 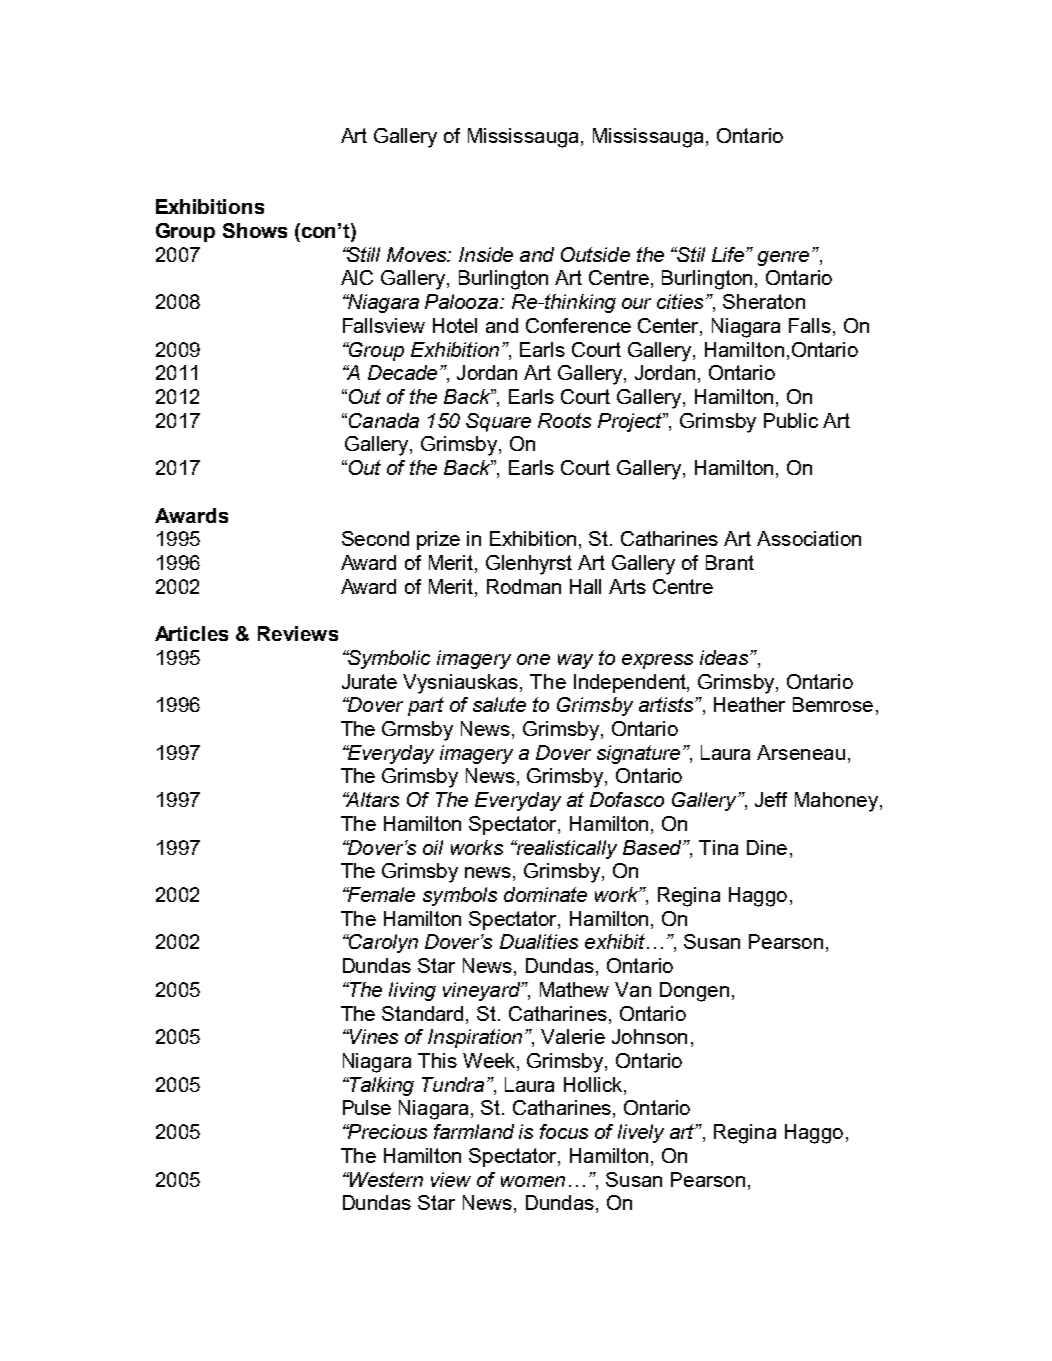 I want to click on Rodman, so click(x=524, y=586).
